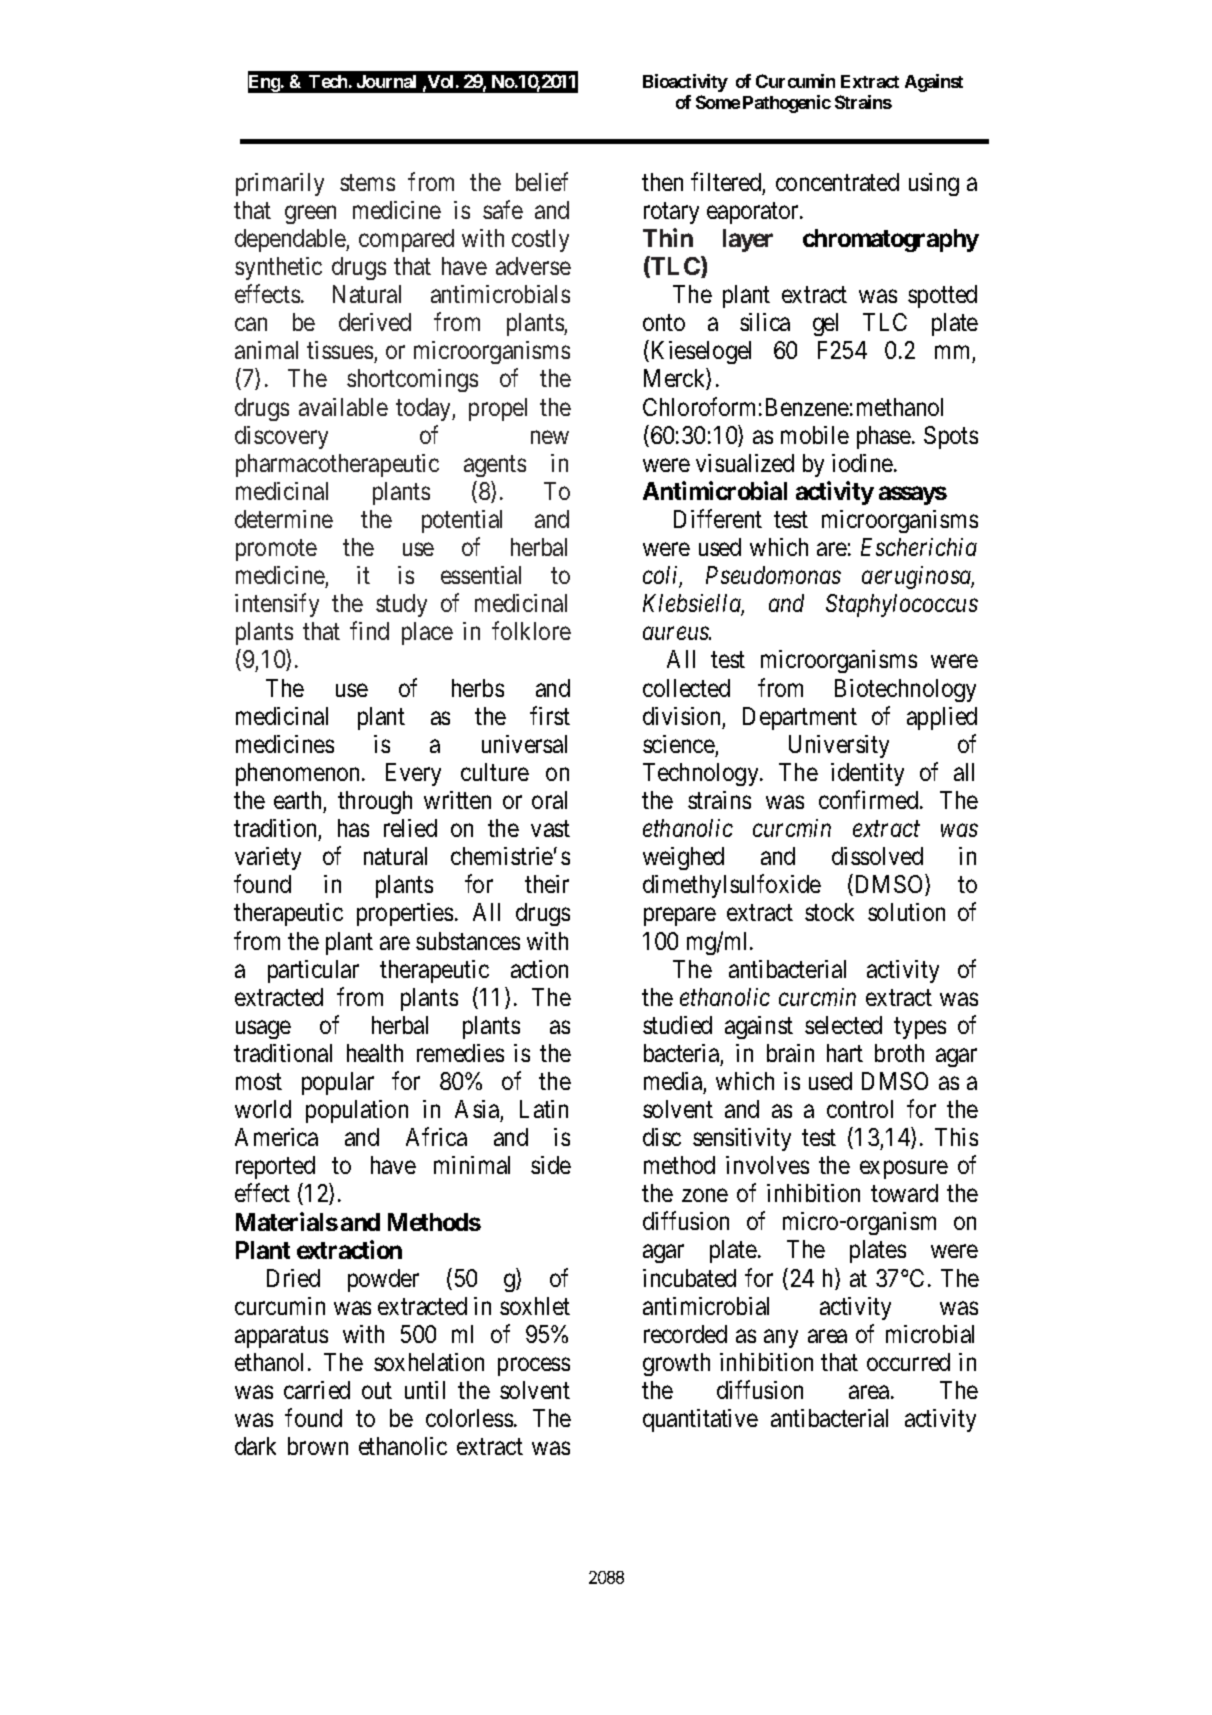 This image has width=1212, height=1715. What do you see at coordinates (902, 605) in the image?
I see `Staphylococcus` at bounding box center [902, 605].
